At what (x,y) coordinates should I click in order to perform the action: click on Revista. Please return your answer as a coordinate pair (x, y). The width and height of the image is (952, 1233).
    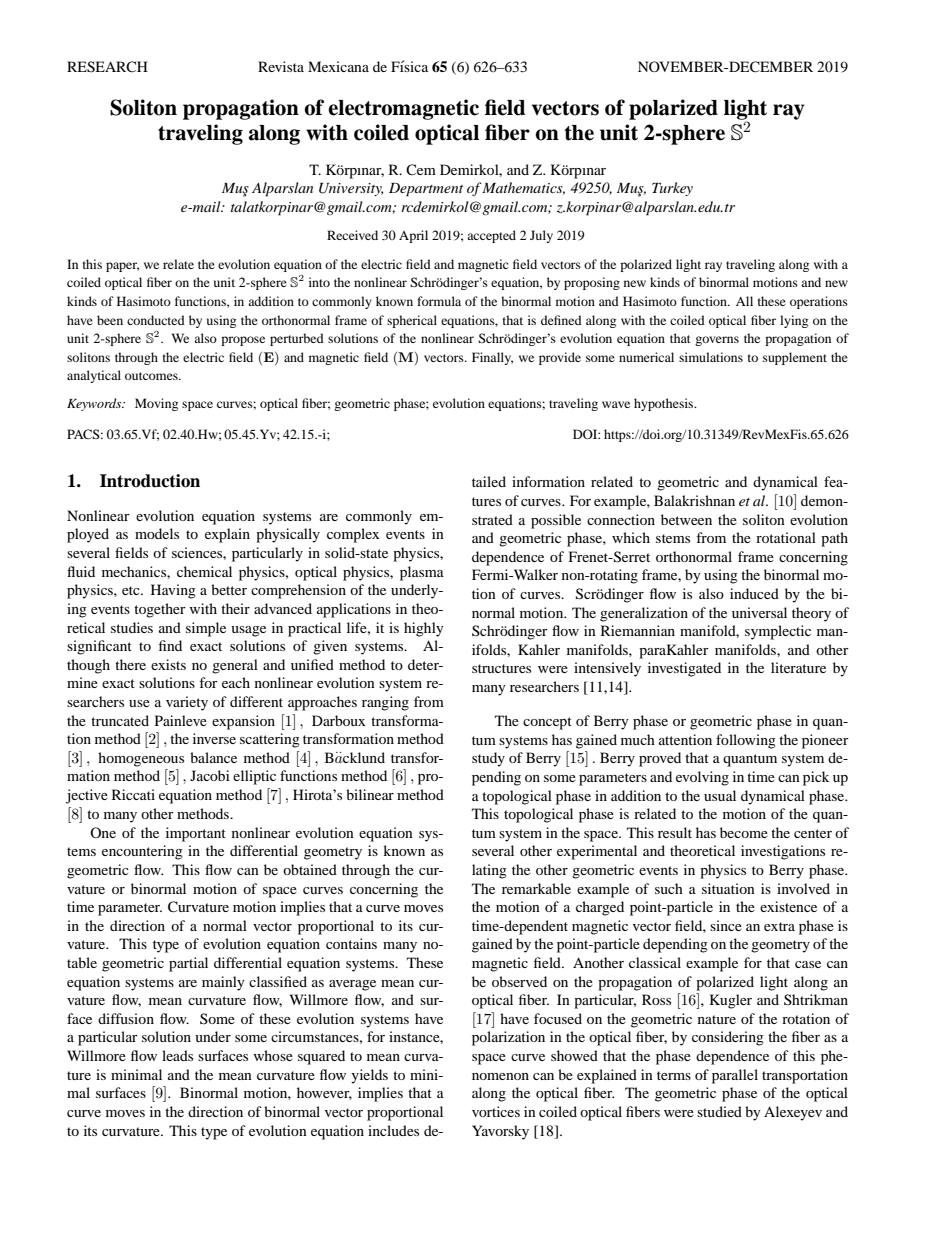
    Looking at the image, I should click on (281, 66).
